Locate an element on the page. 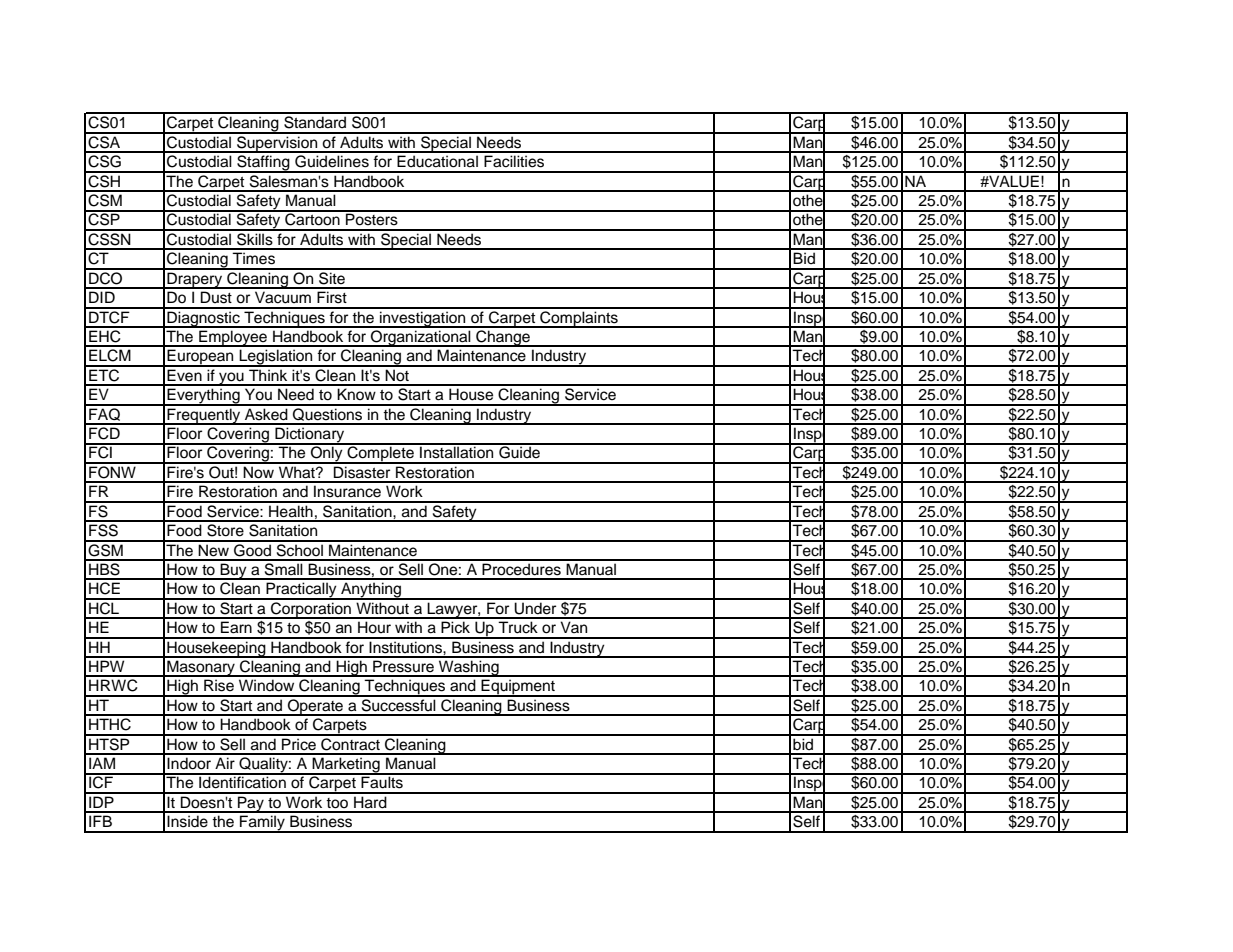 The width and height of the image is (1233, 952). European is located at coordinates (201, 358).
